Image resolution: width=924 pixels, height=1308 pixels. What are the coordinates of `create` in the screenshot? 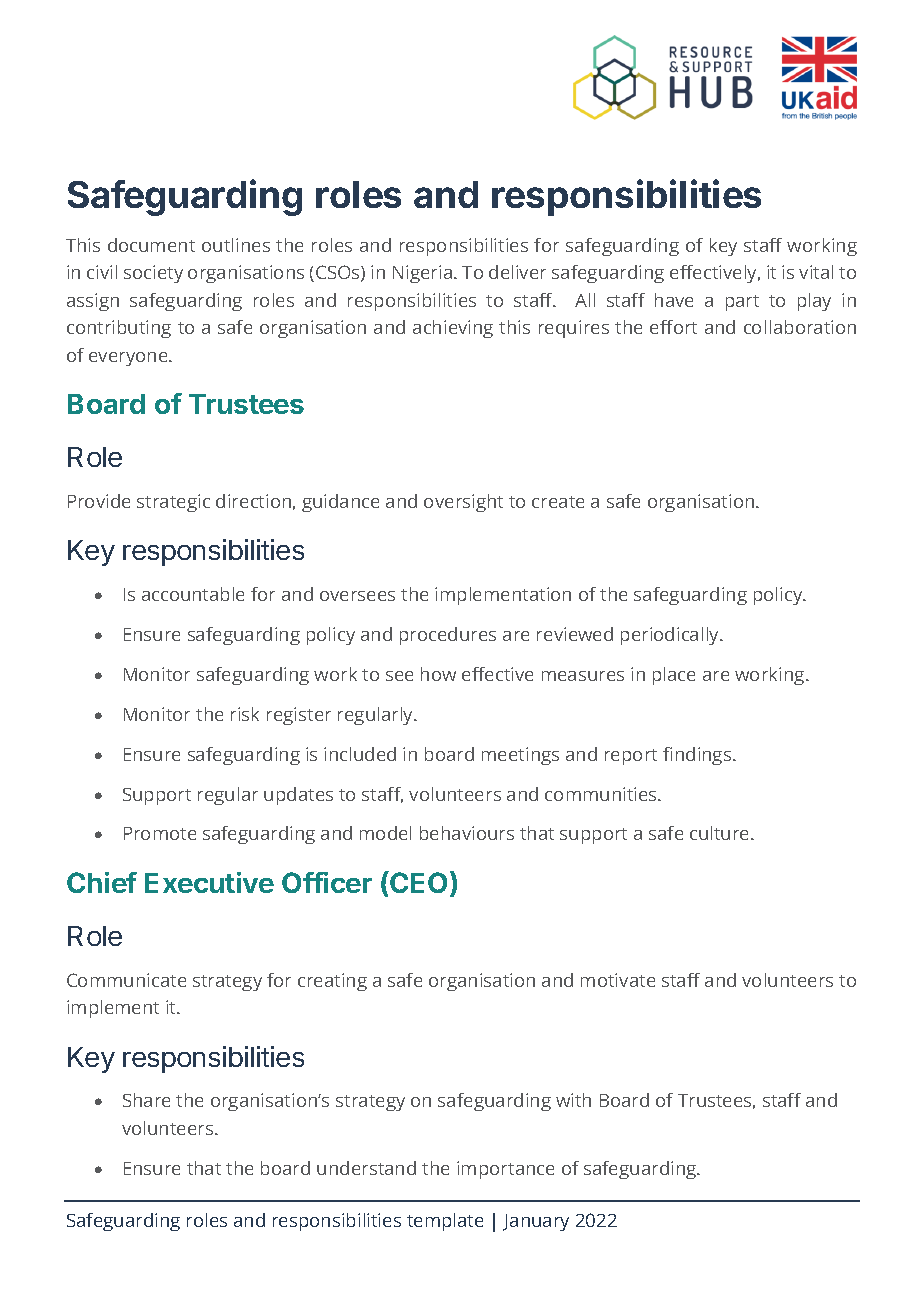 It's located at (558, 502).
